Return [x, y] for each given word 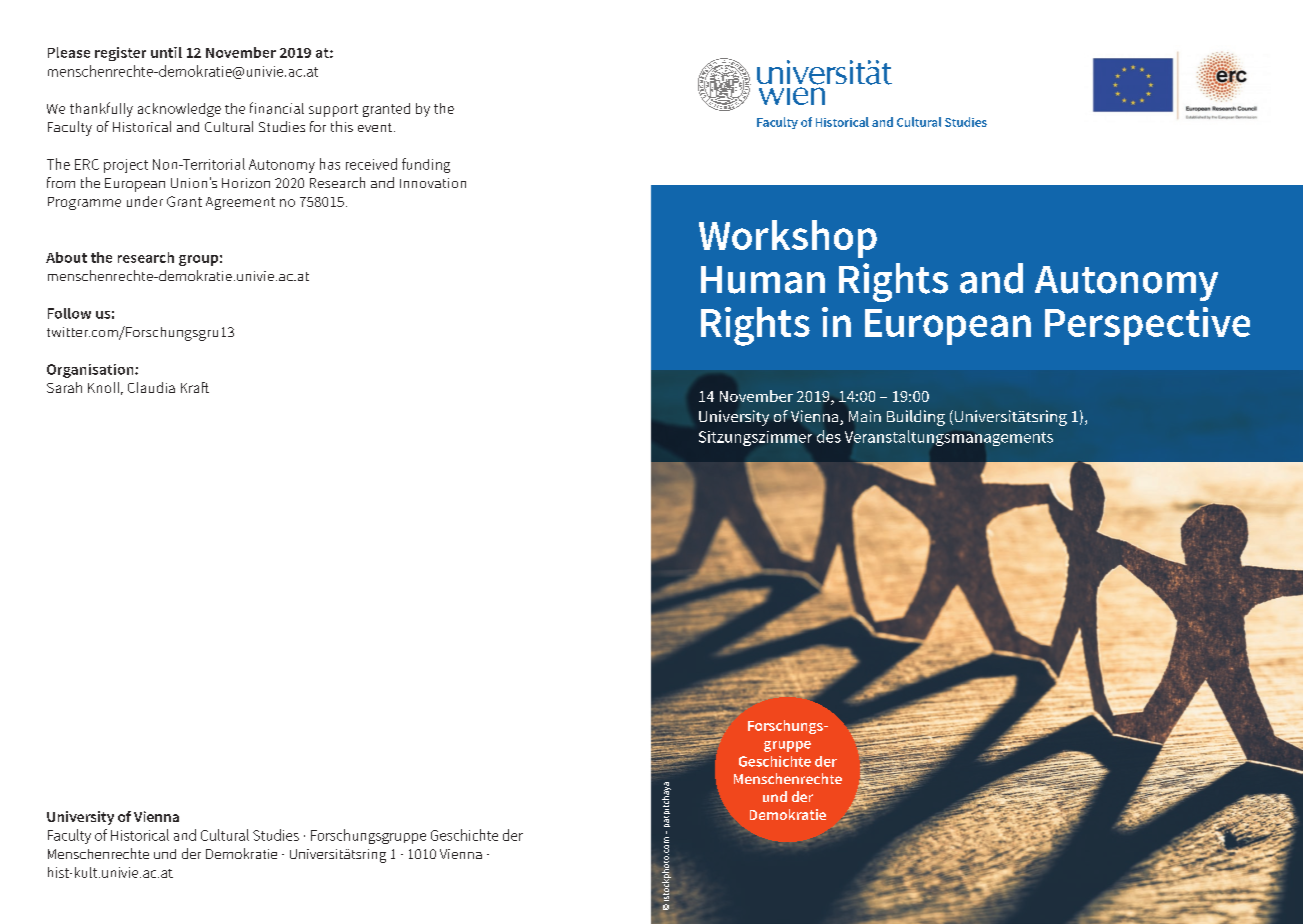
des [829, 436]
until [166, 52]
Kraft [195, 387]
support [333, 110]
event [376, 127]
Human [763, 280]
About [66, 257]
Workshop [788, 239]
